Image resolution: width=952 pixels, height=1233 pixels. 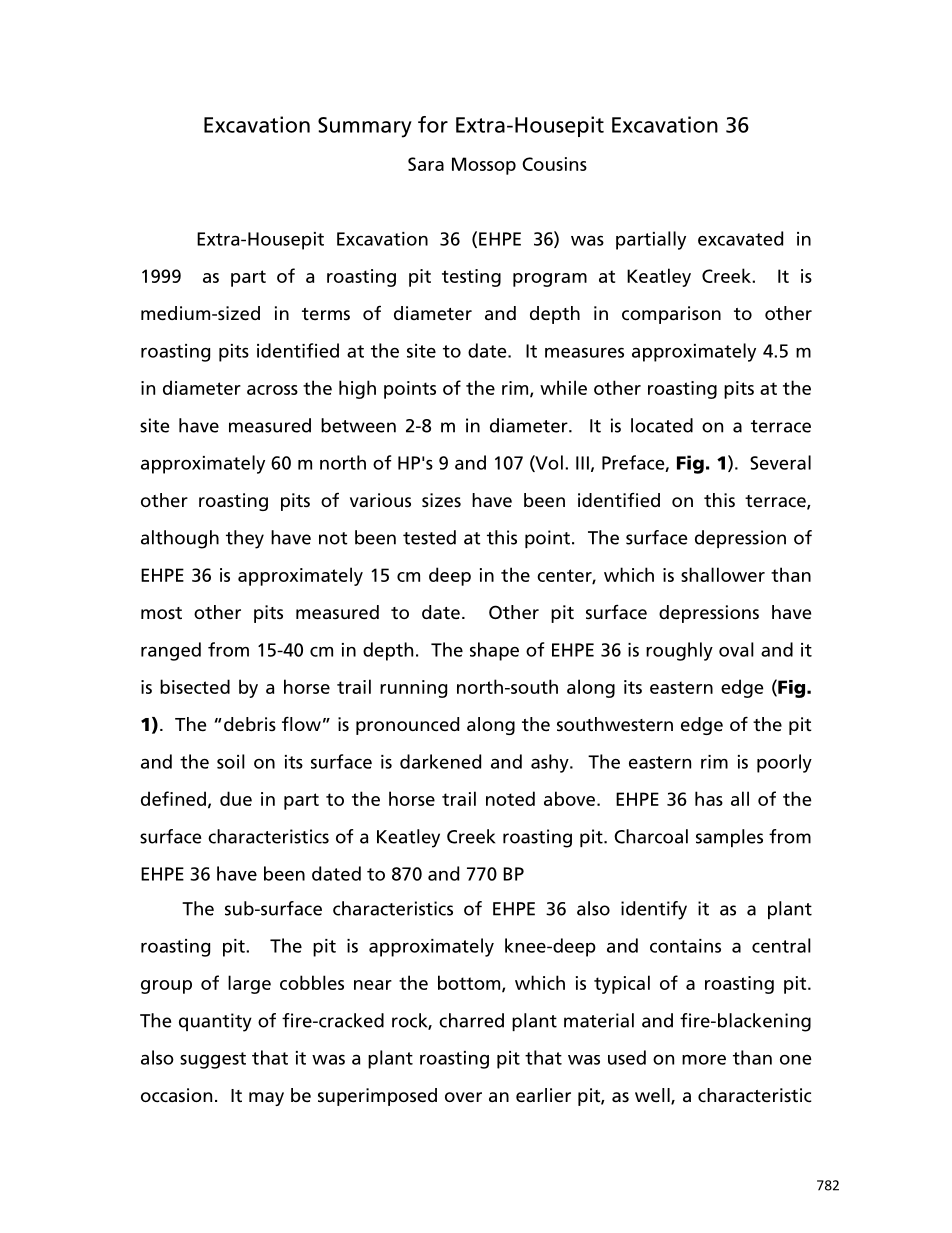 What do you see at coordinates (213, 1060) in the image?
I see `suggest` at bounding box center [213, 1060].
